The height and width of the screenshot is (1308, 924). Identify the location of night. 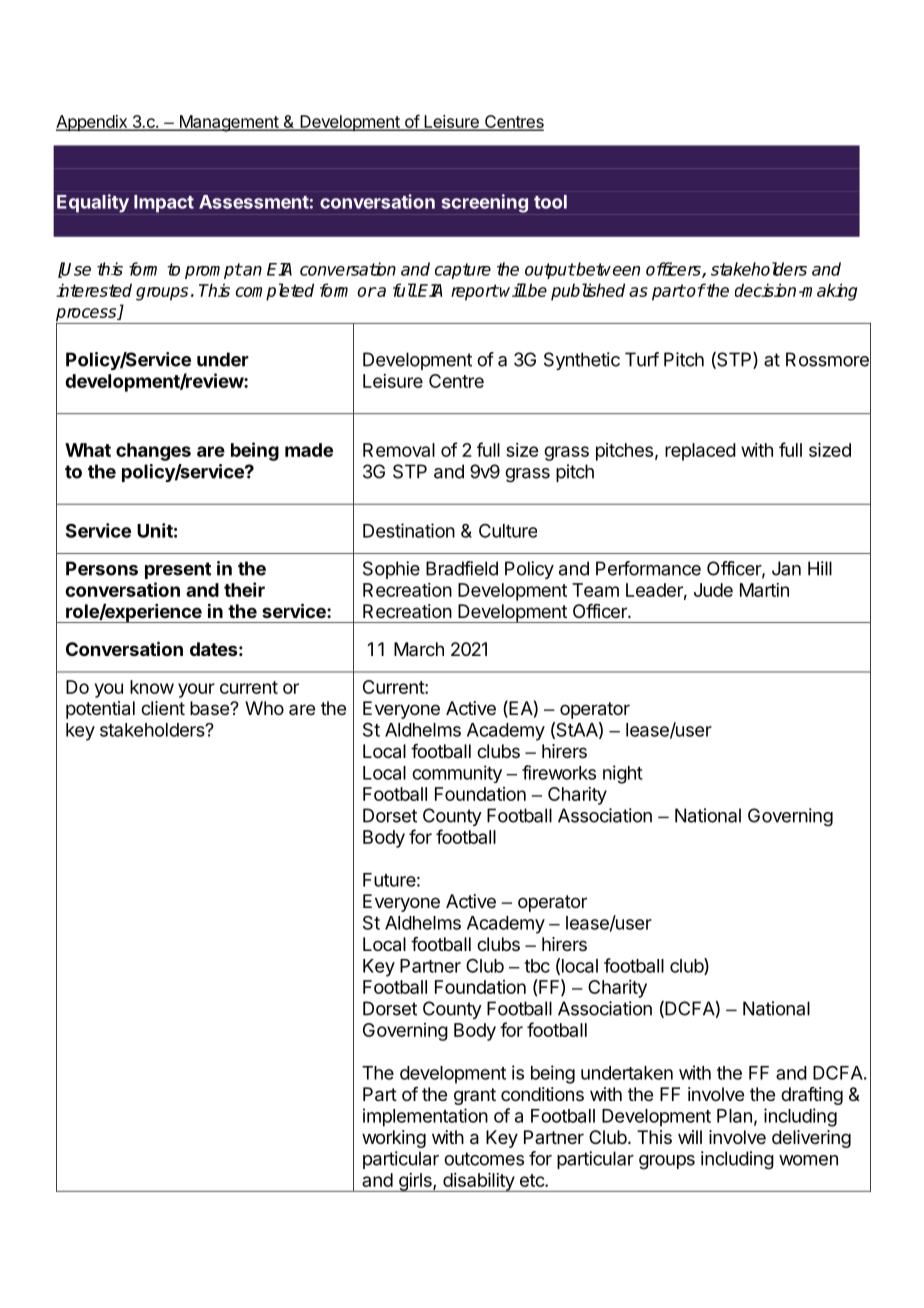
(623, 774).
